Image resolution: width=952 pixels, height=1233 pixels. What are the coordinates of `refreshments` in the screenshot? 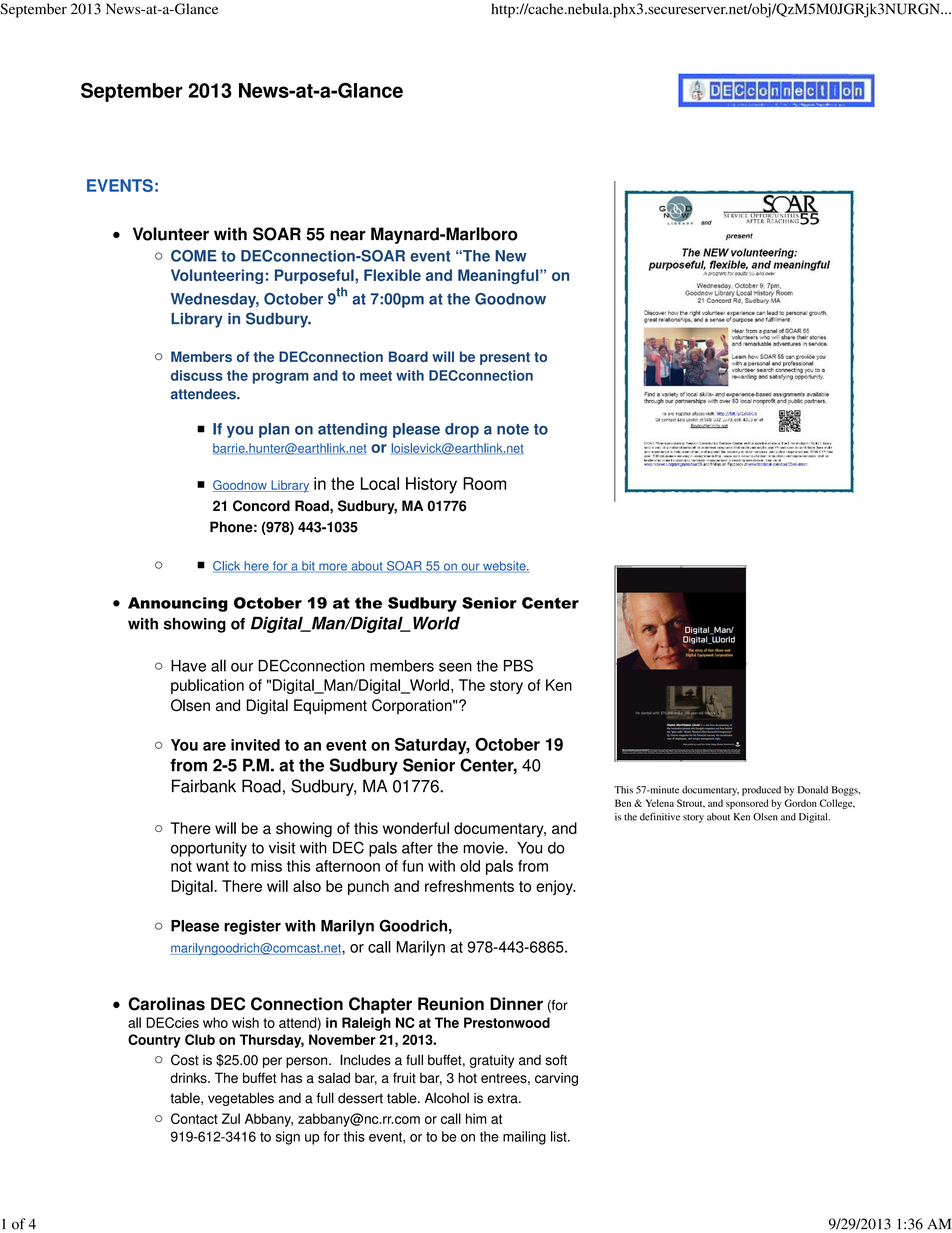 It's located at (469, 886).
